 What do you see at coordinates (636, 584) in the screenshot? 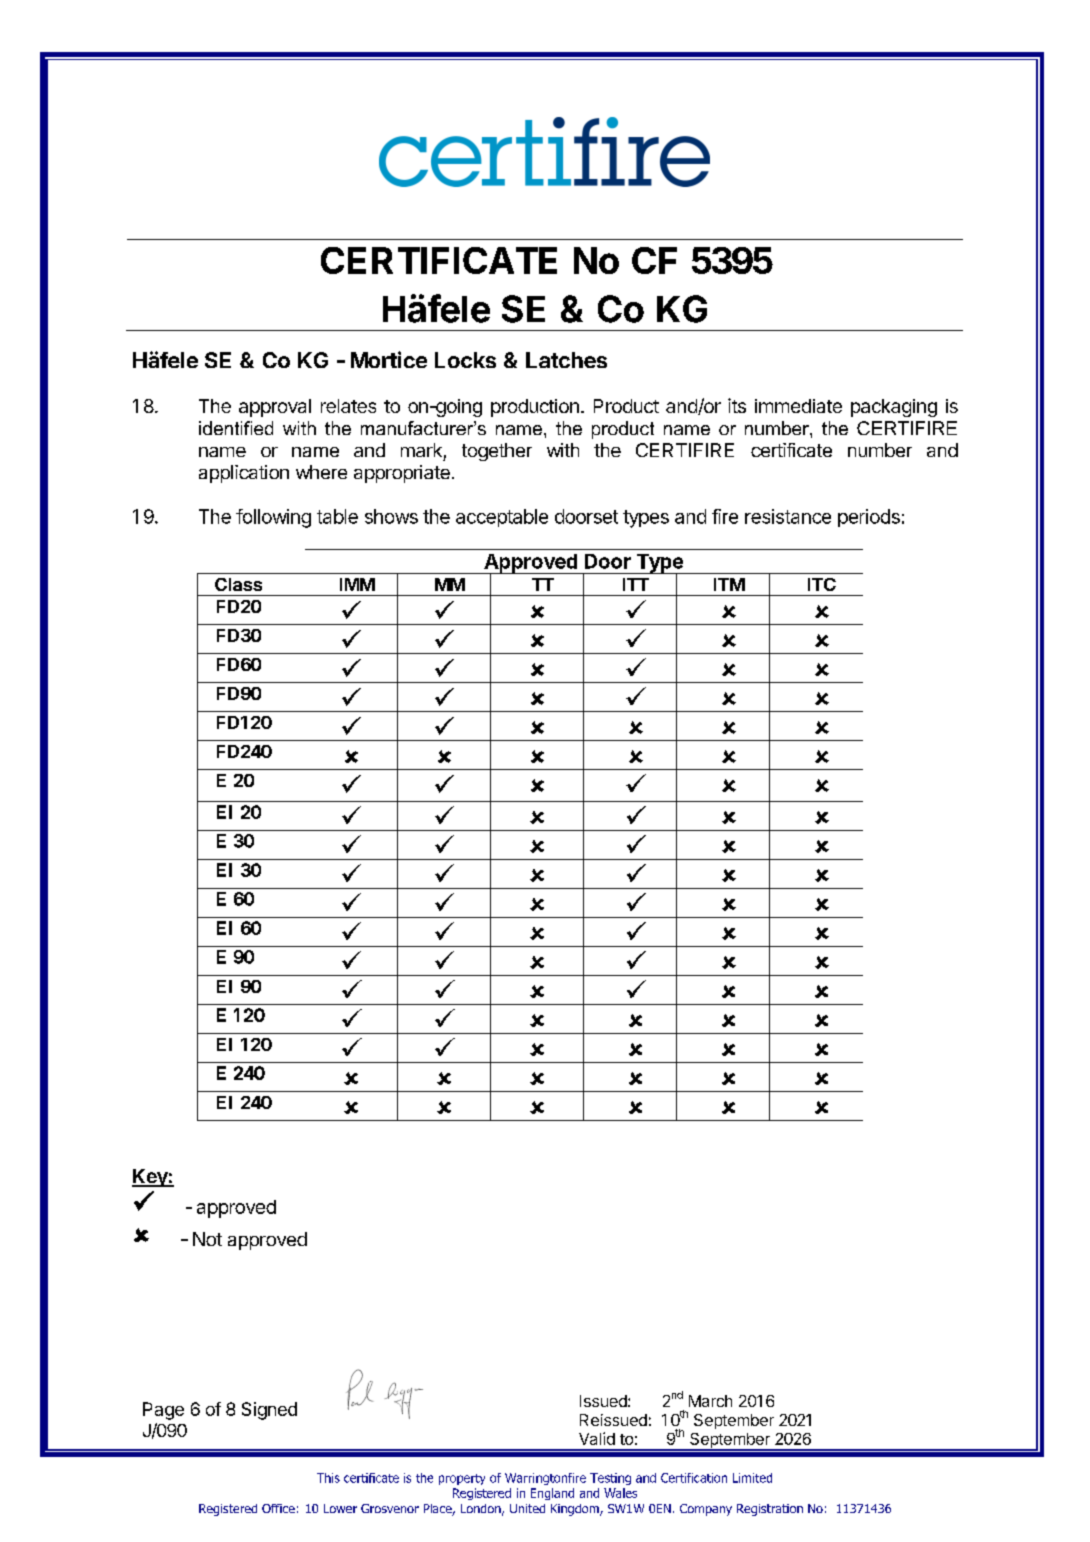
I see `ITT` at bounding box center [636, 584].
